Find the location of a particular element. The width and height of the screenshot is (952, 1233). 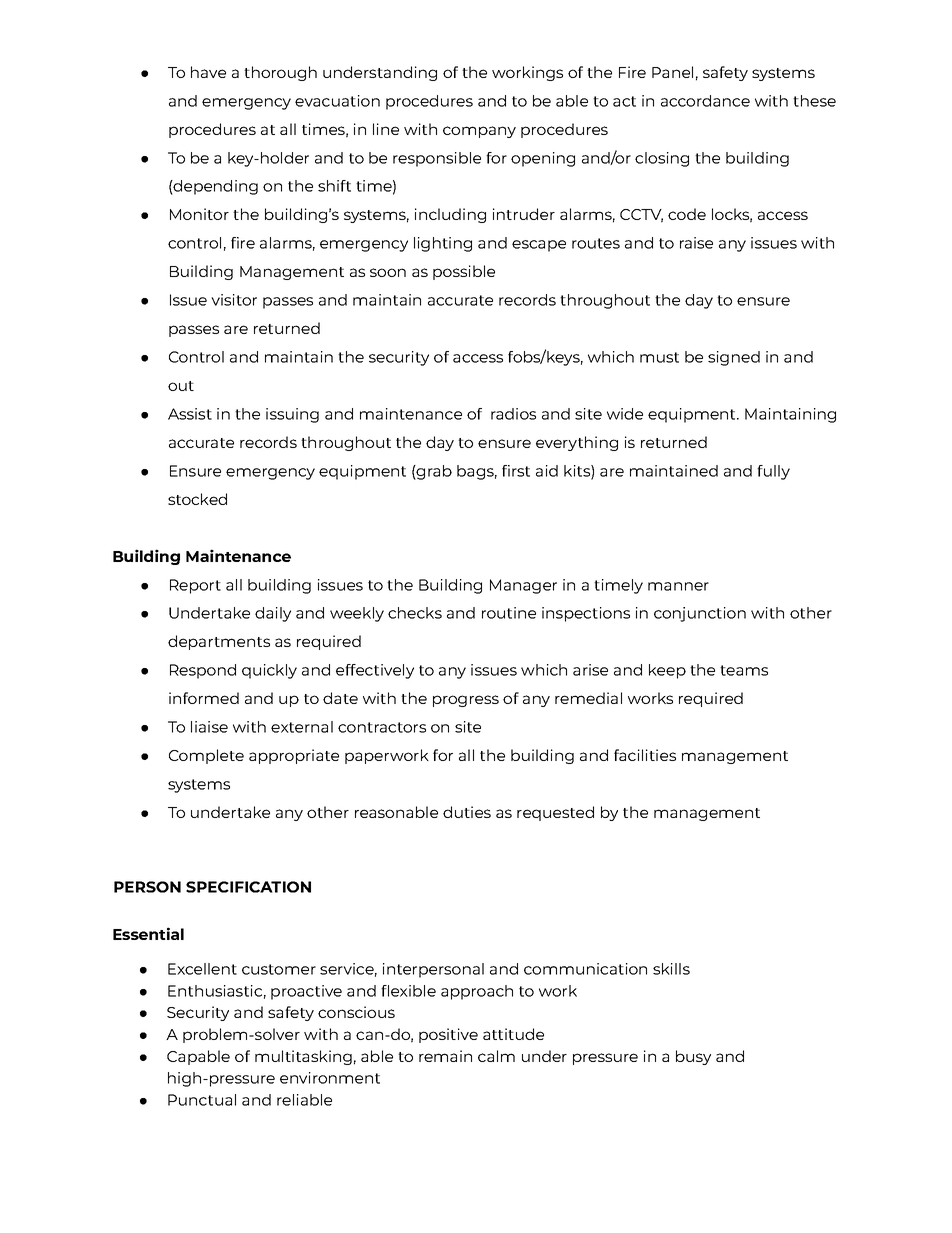

Punctual is located at coordinates (202, 1100).
